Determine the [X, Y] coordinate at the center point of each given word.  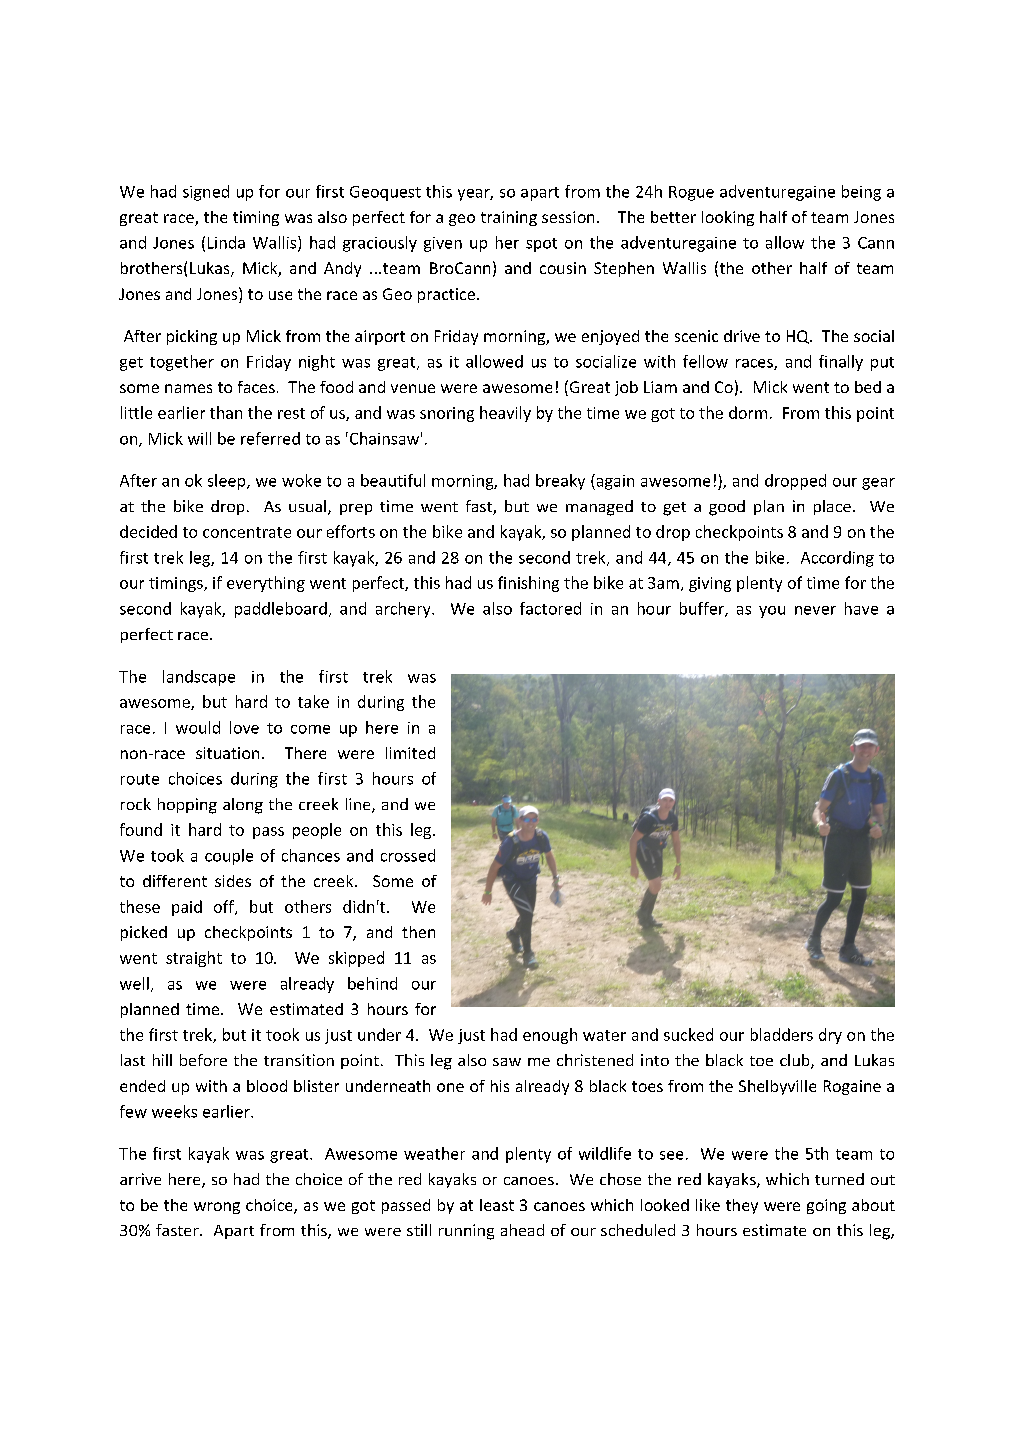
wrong [217, 1208]
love [244, 727]
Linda [226, 242]
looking [728, 218]
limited [410, 753]
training [509, 218]
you [772, 612]
